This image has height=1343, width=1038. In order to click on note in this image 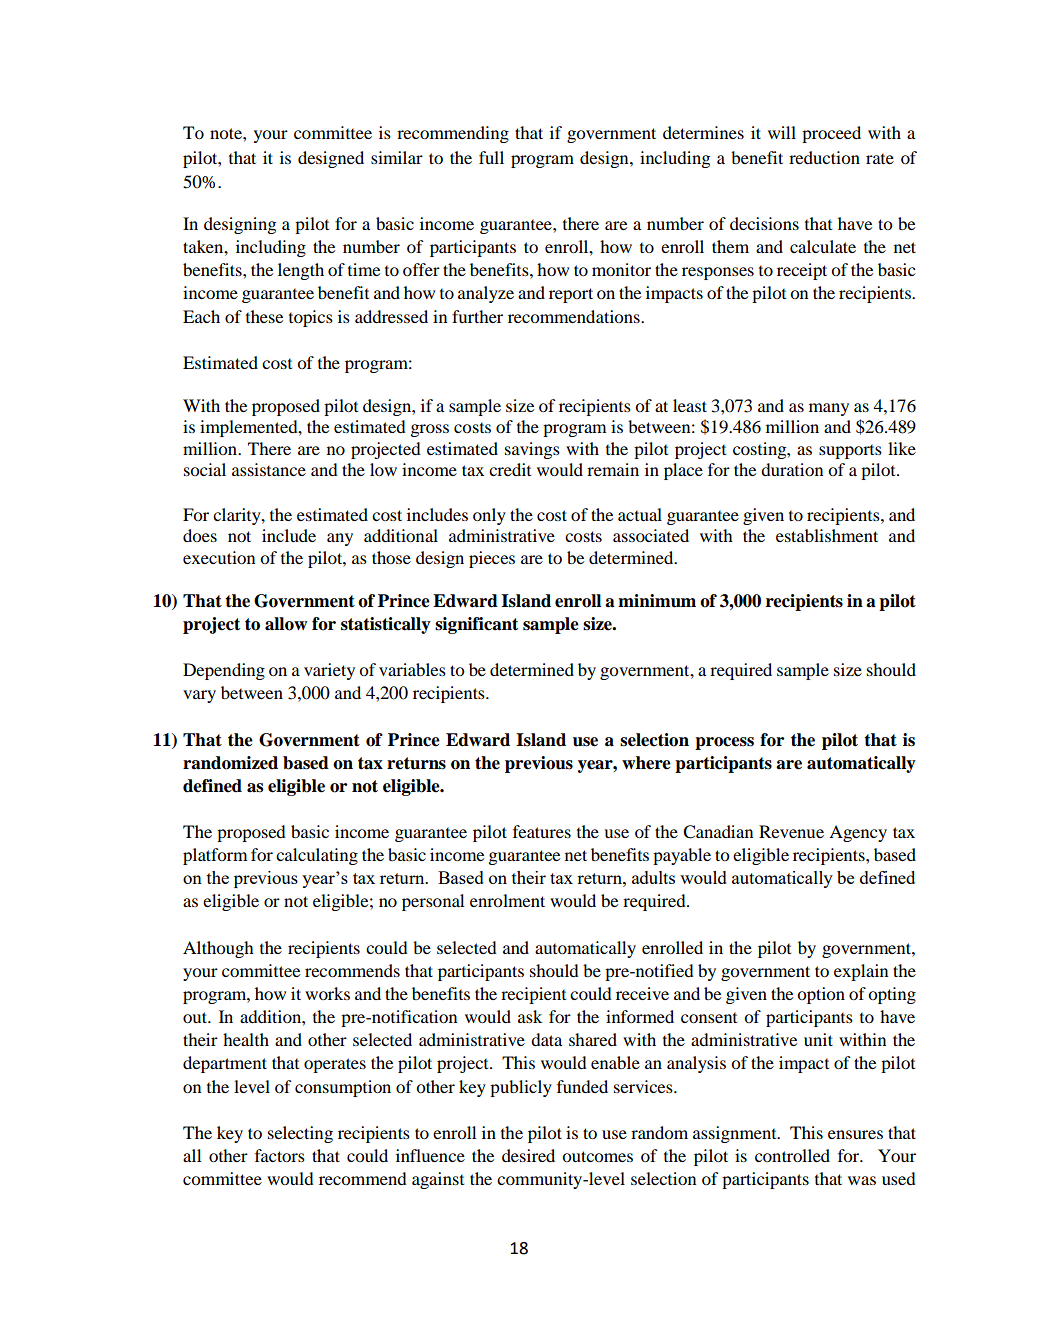, I will do `click(227, 133)`.
